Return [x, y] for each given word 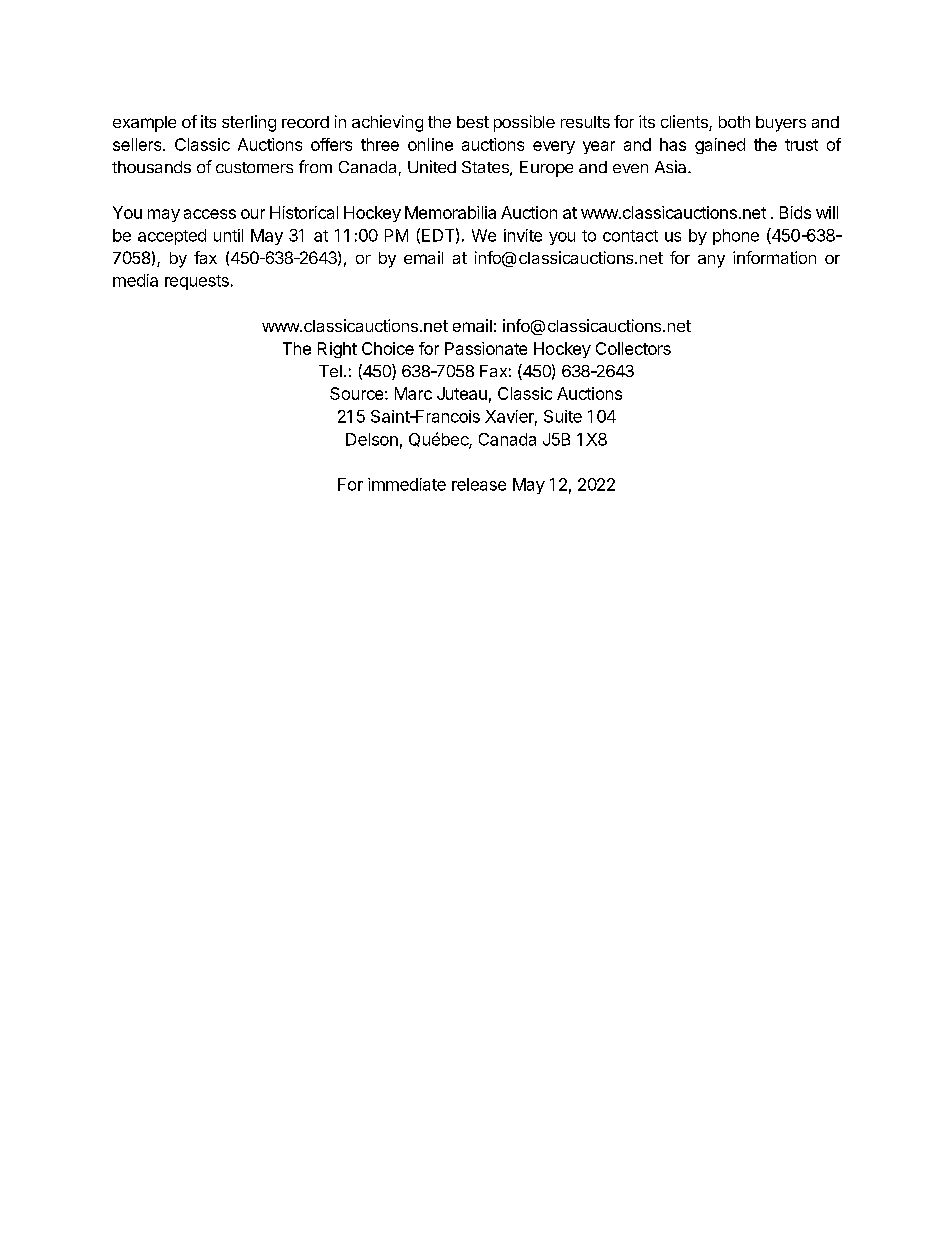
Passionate [486, 348]
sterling [249, 123]
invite [523, 235]
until [228, 235]
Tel [330, 371]
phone [736, 237]
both [734, 122]
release [479, 484]
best [473, 122]
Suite [563, 416]
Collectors [633, 348]
